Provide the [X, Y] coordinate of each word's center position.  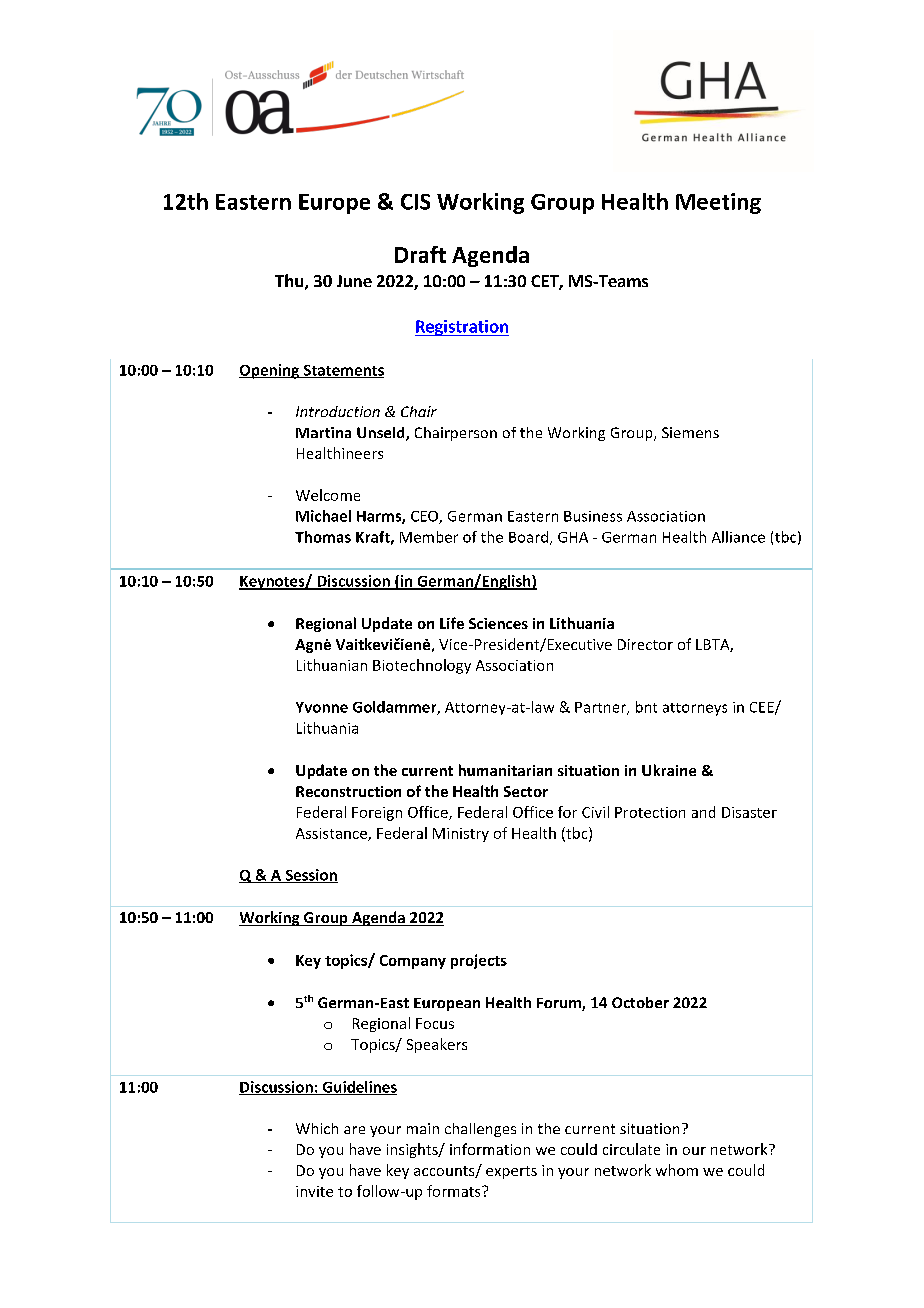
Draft [420, 254]
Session [310, 876]
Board [528, 537]
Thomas [323, 537]
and [703, 812]
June [354, 281]
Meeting [718, 203]
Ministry [461, 835]
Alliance [738, 537]
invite [314, 1191]
